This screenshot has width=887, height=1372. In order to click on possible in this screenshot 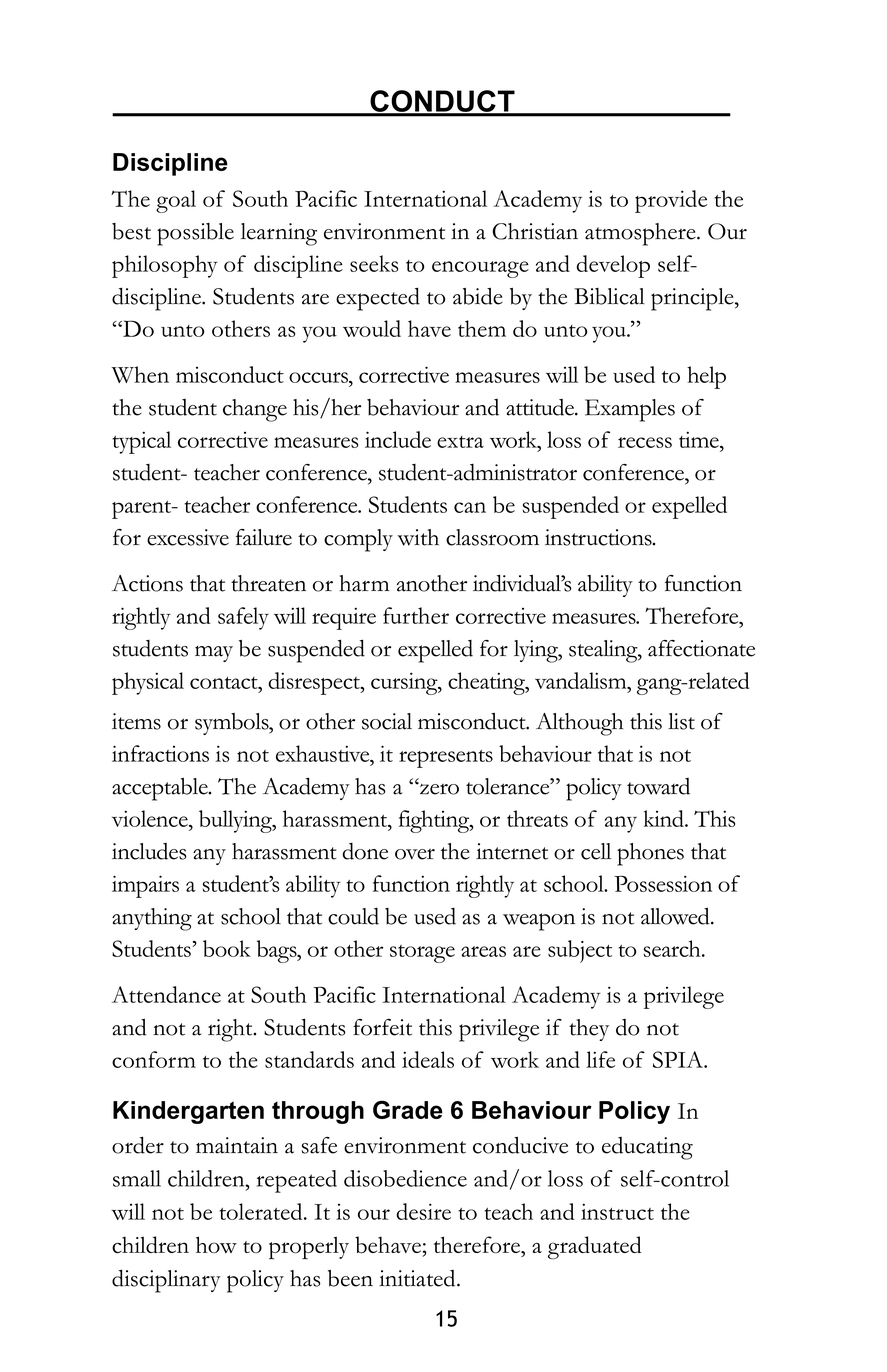, I will do `click(195, 234)`.
